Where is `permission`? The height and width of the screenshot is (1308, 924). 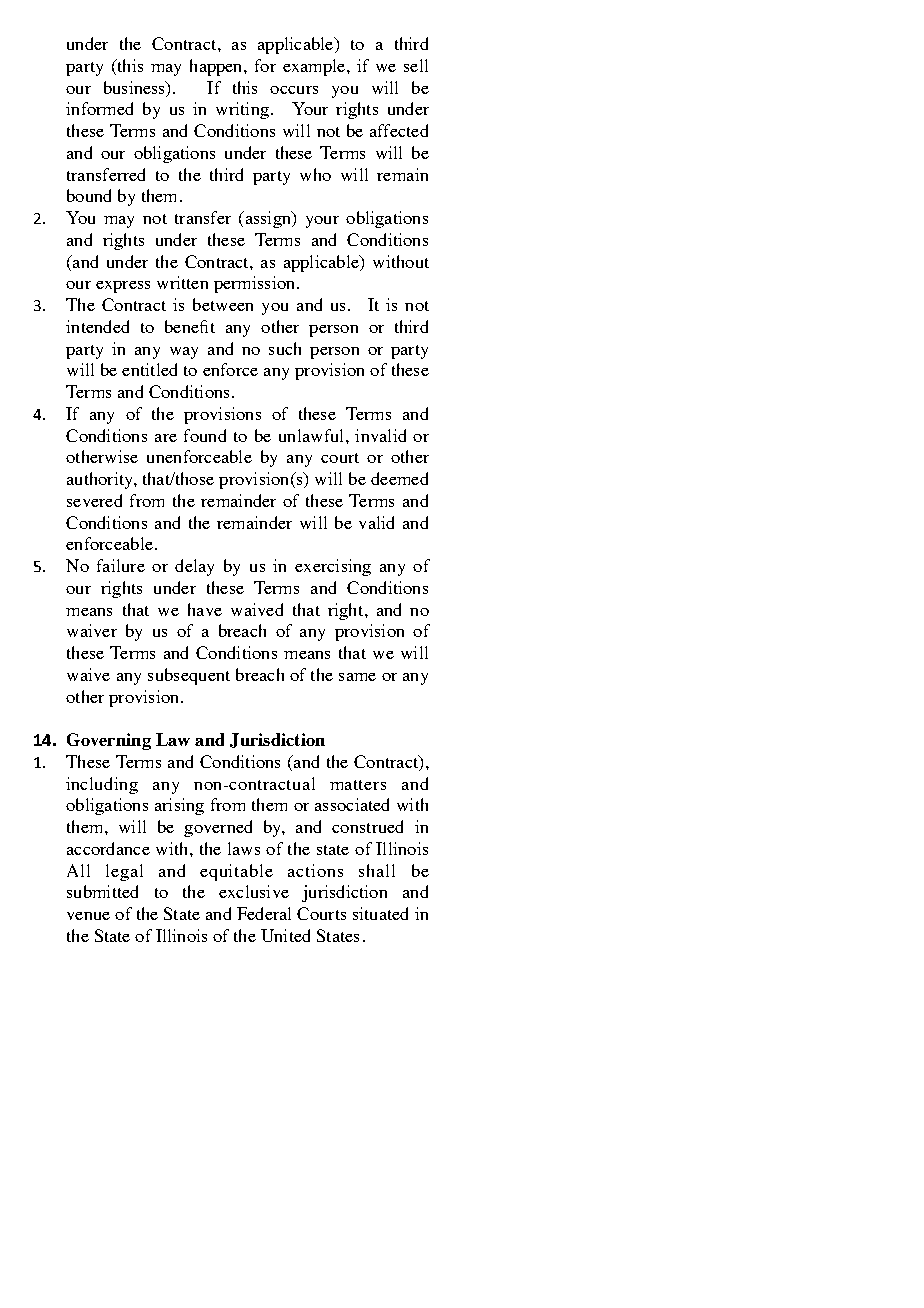 permission is located at coordinates (256, 284).
